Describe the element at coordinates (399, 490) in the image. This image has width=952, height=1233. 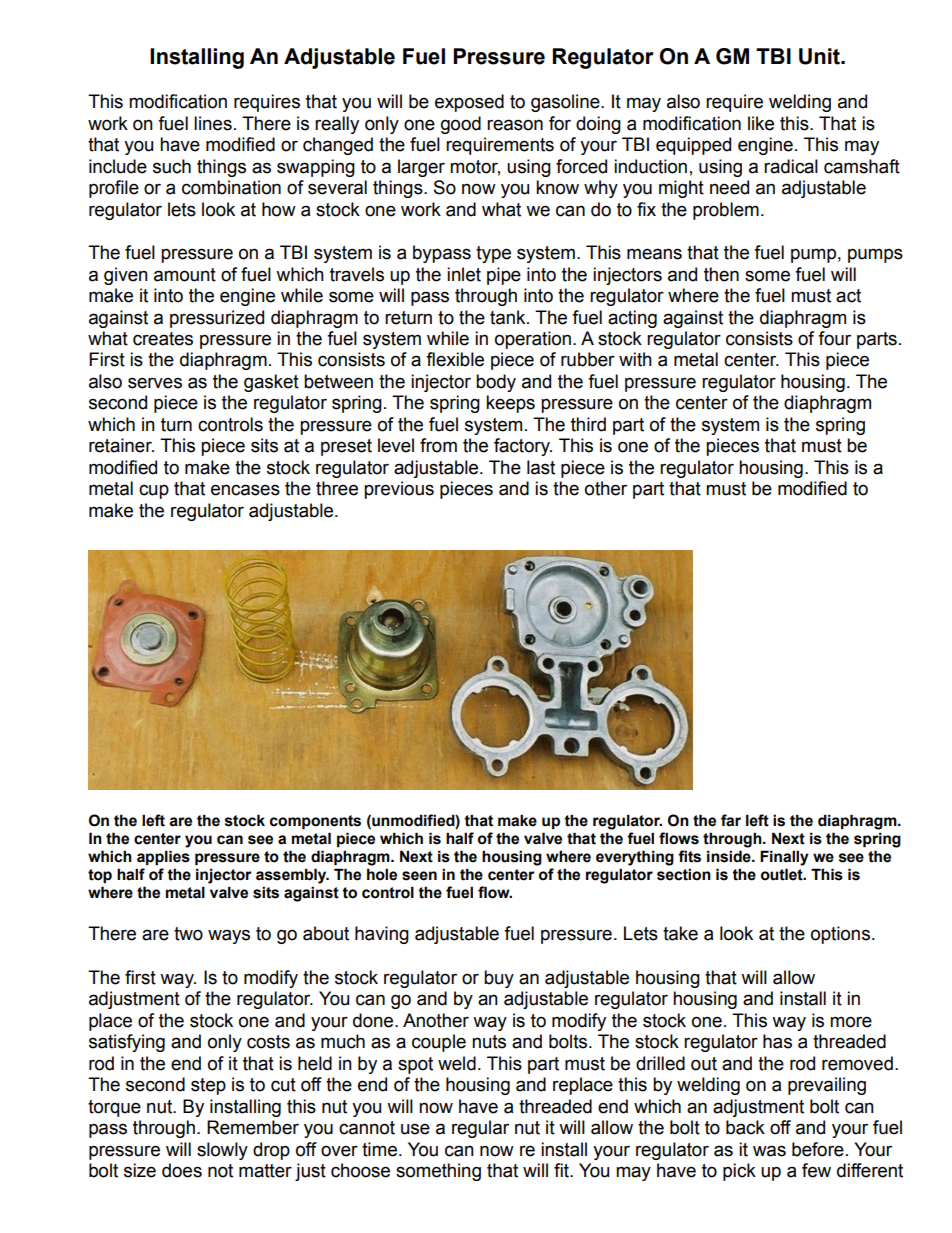
I see `previous` at that location.
